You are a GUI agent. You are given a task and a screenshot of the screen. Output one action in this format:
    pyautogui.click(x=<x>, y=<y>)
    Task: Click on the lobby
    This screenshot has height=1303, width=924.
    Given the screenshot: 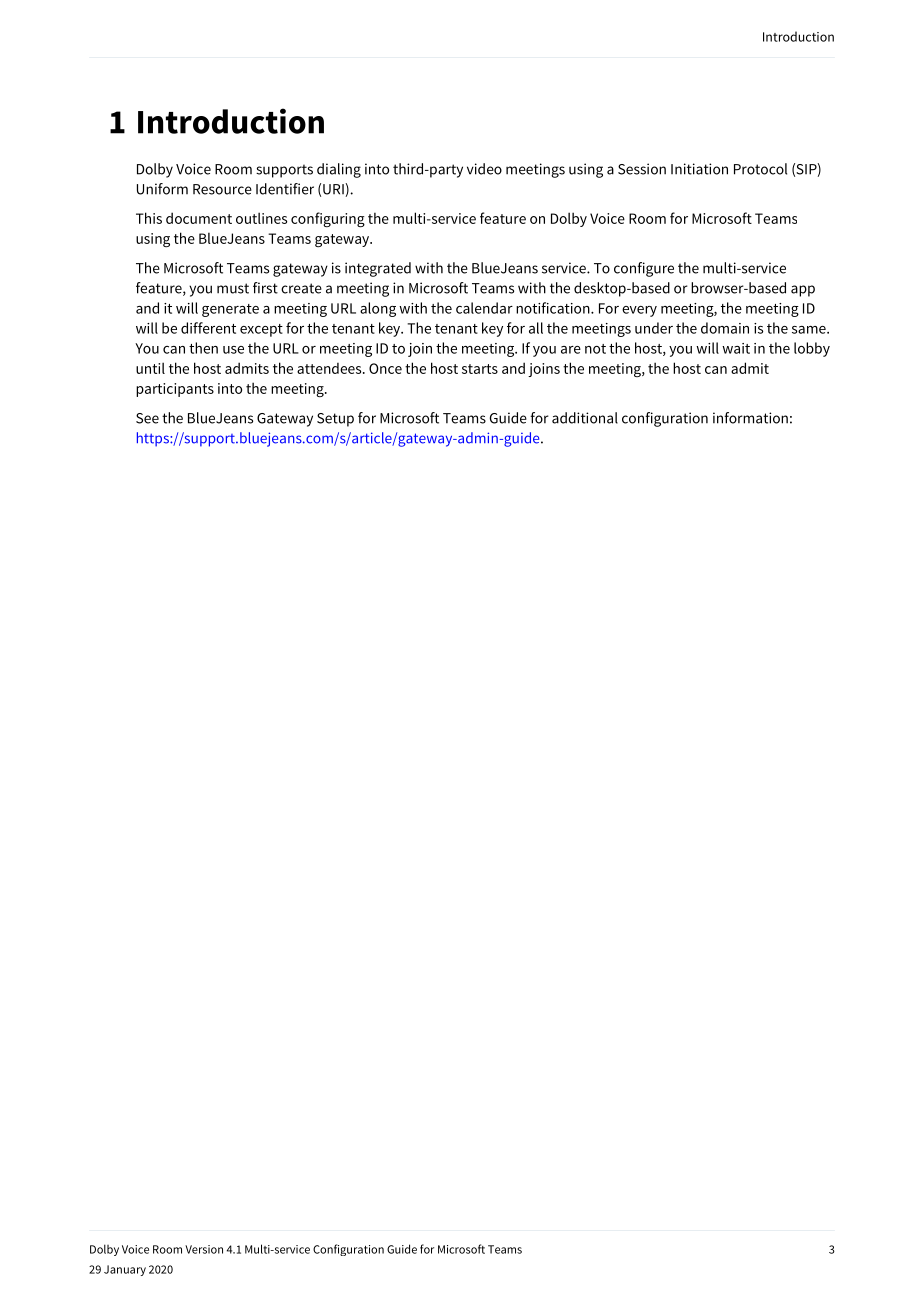 What is the action you would take?
    pyautogui.click(x=812, y=349)
